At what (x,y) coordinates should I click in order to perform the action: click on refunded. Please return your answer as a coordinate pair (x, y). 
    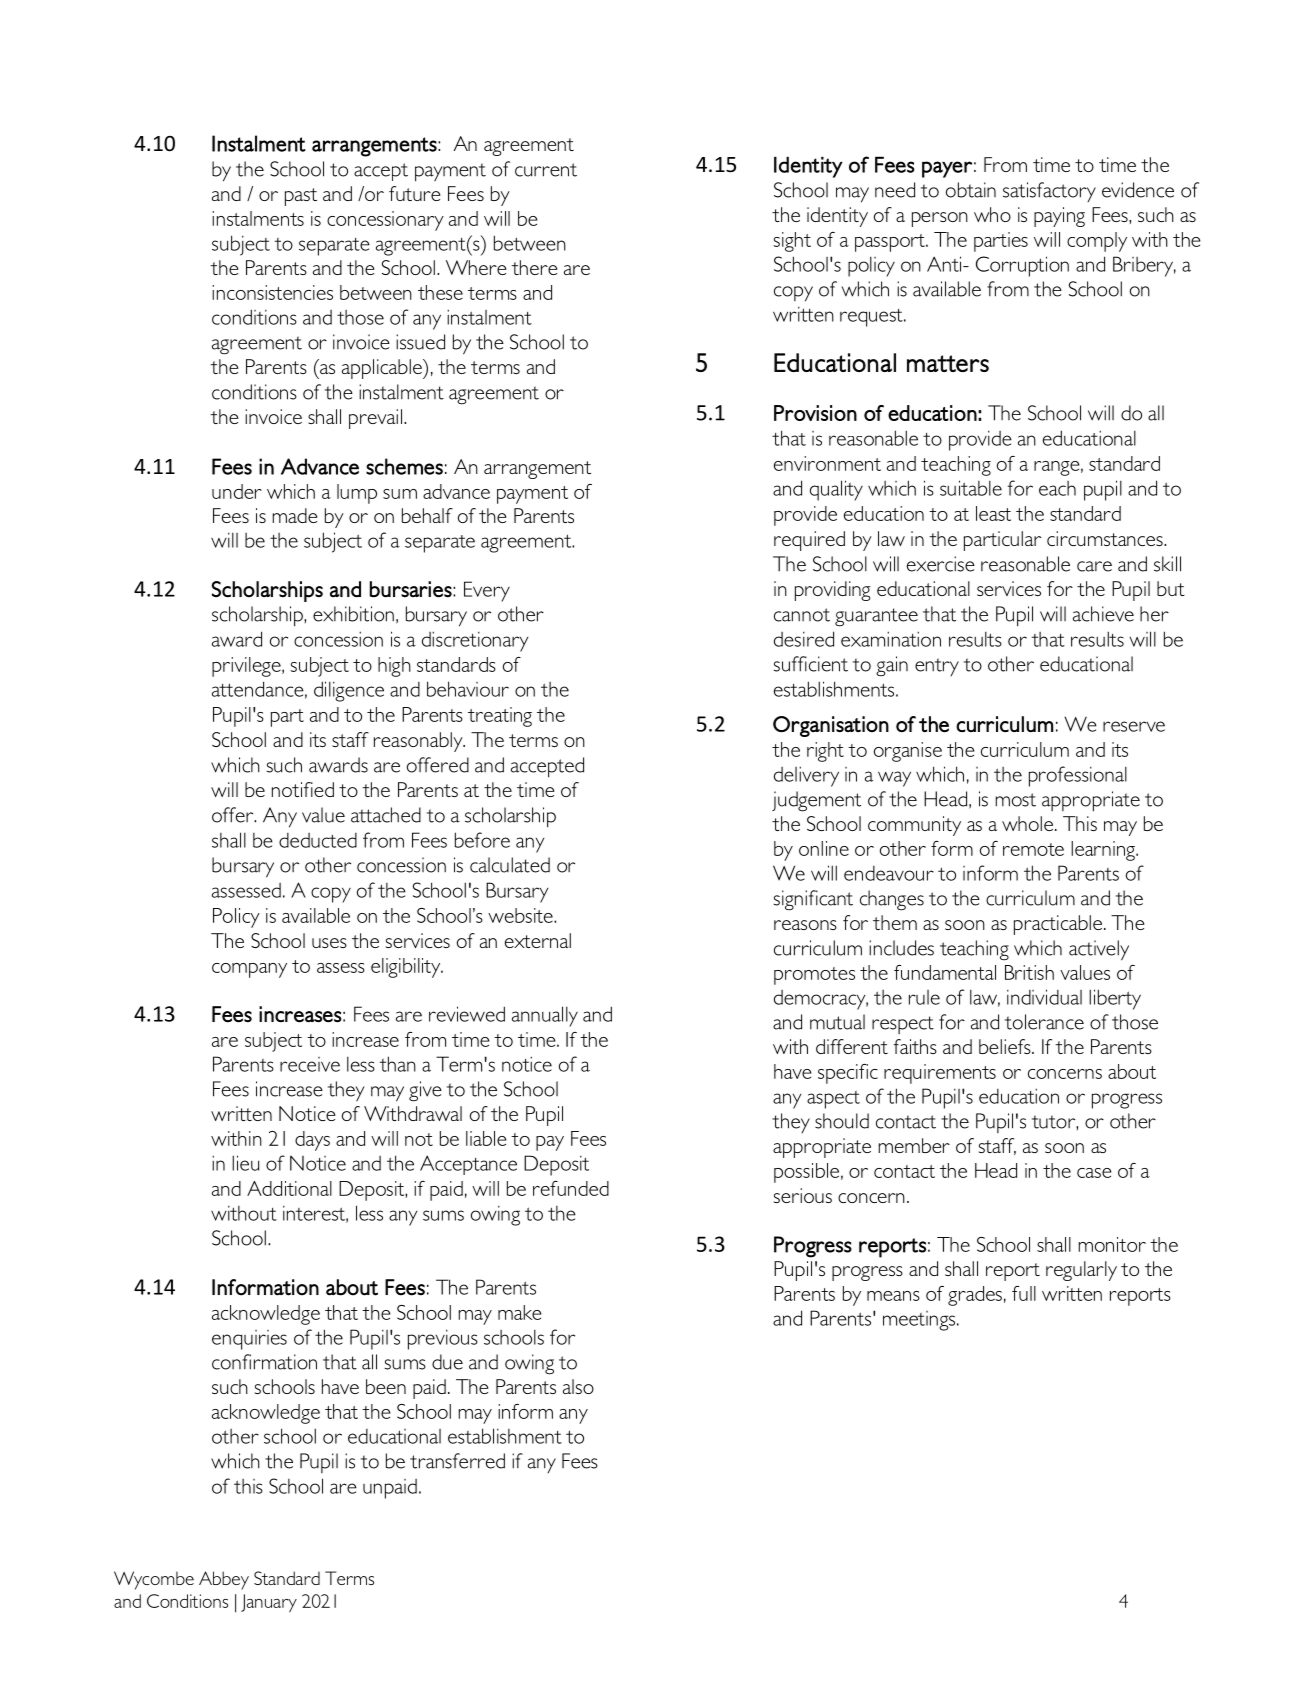
    Looking at the image, I should click on (571, 1188).
